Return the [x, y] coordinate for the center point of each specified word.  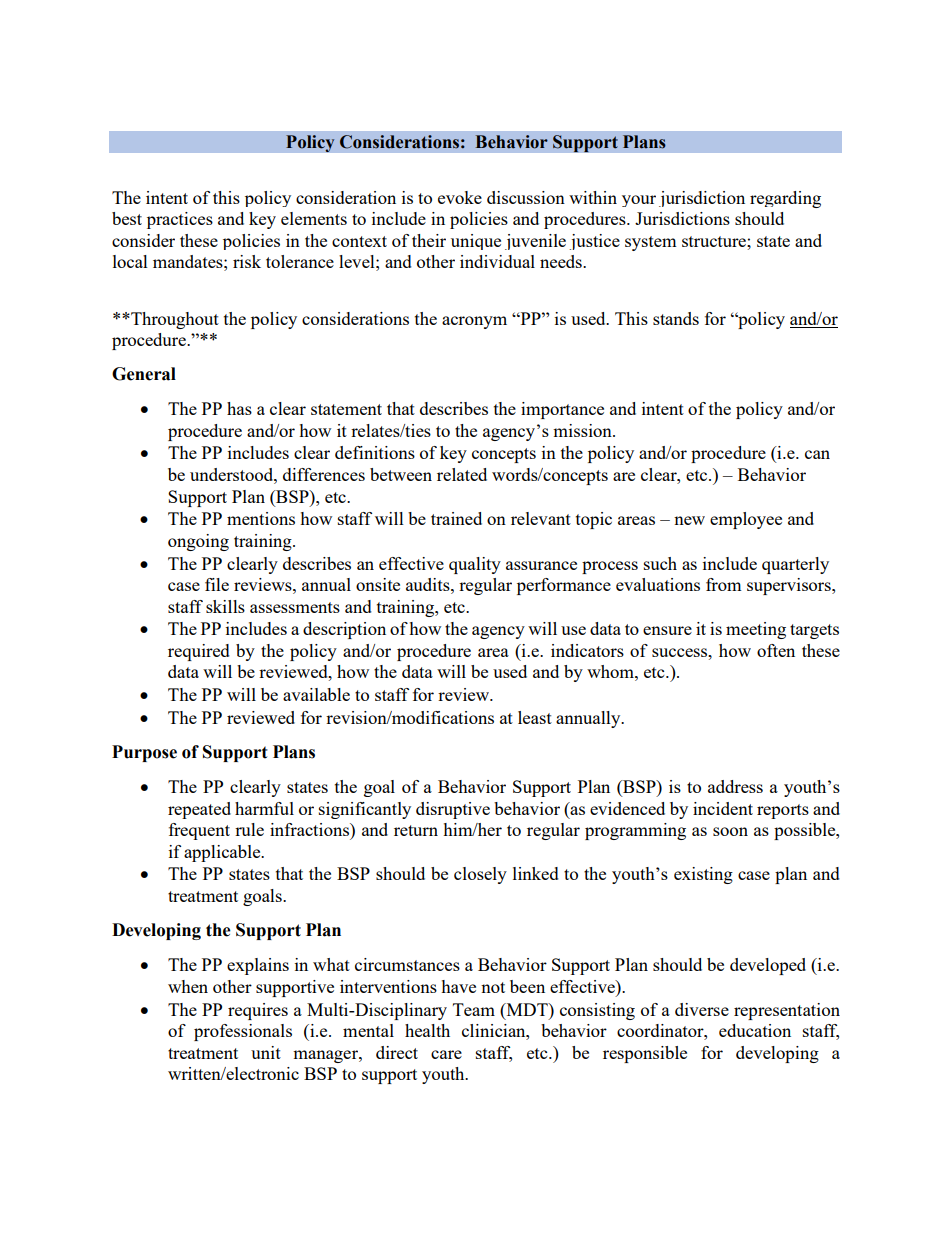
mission [583, 430]
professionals [243, 1032]
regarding [785, 199]
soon [730, 831]
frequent [199, 831]
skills [225, 606]
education [755, 1030]
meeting [756, 630]
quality [475, 565]
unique [476, 242]
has [239, 408]
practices [180, 220]
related [462, 474]
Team [474, 1009]
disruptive [453, 810]
